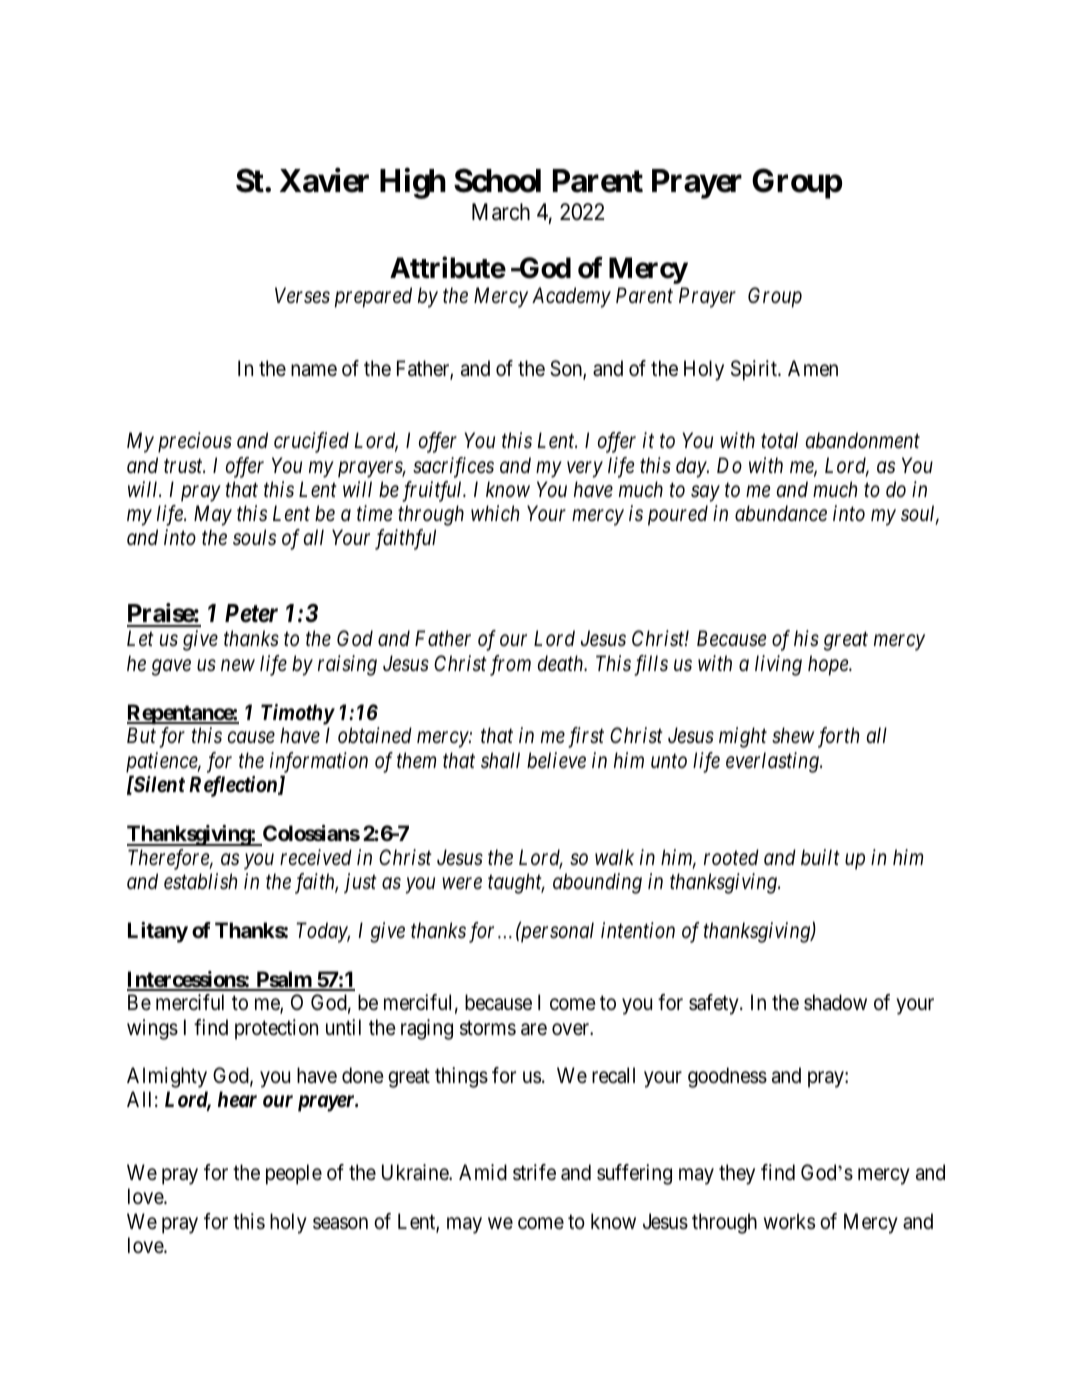 The width and height of the page is (1076, 1392). What do you see at coordinates (453, 467) in the page?
I see `sacrifices` at bounding box center [453, 467].
